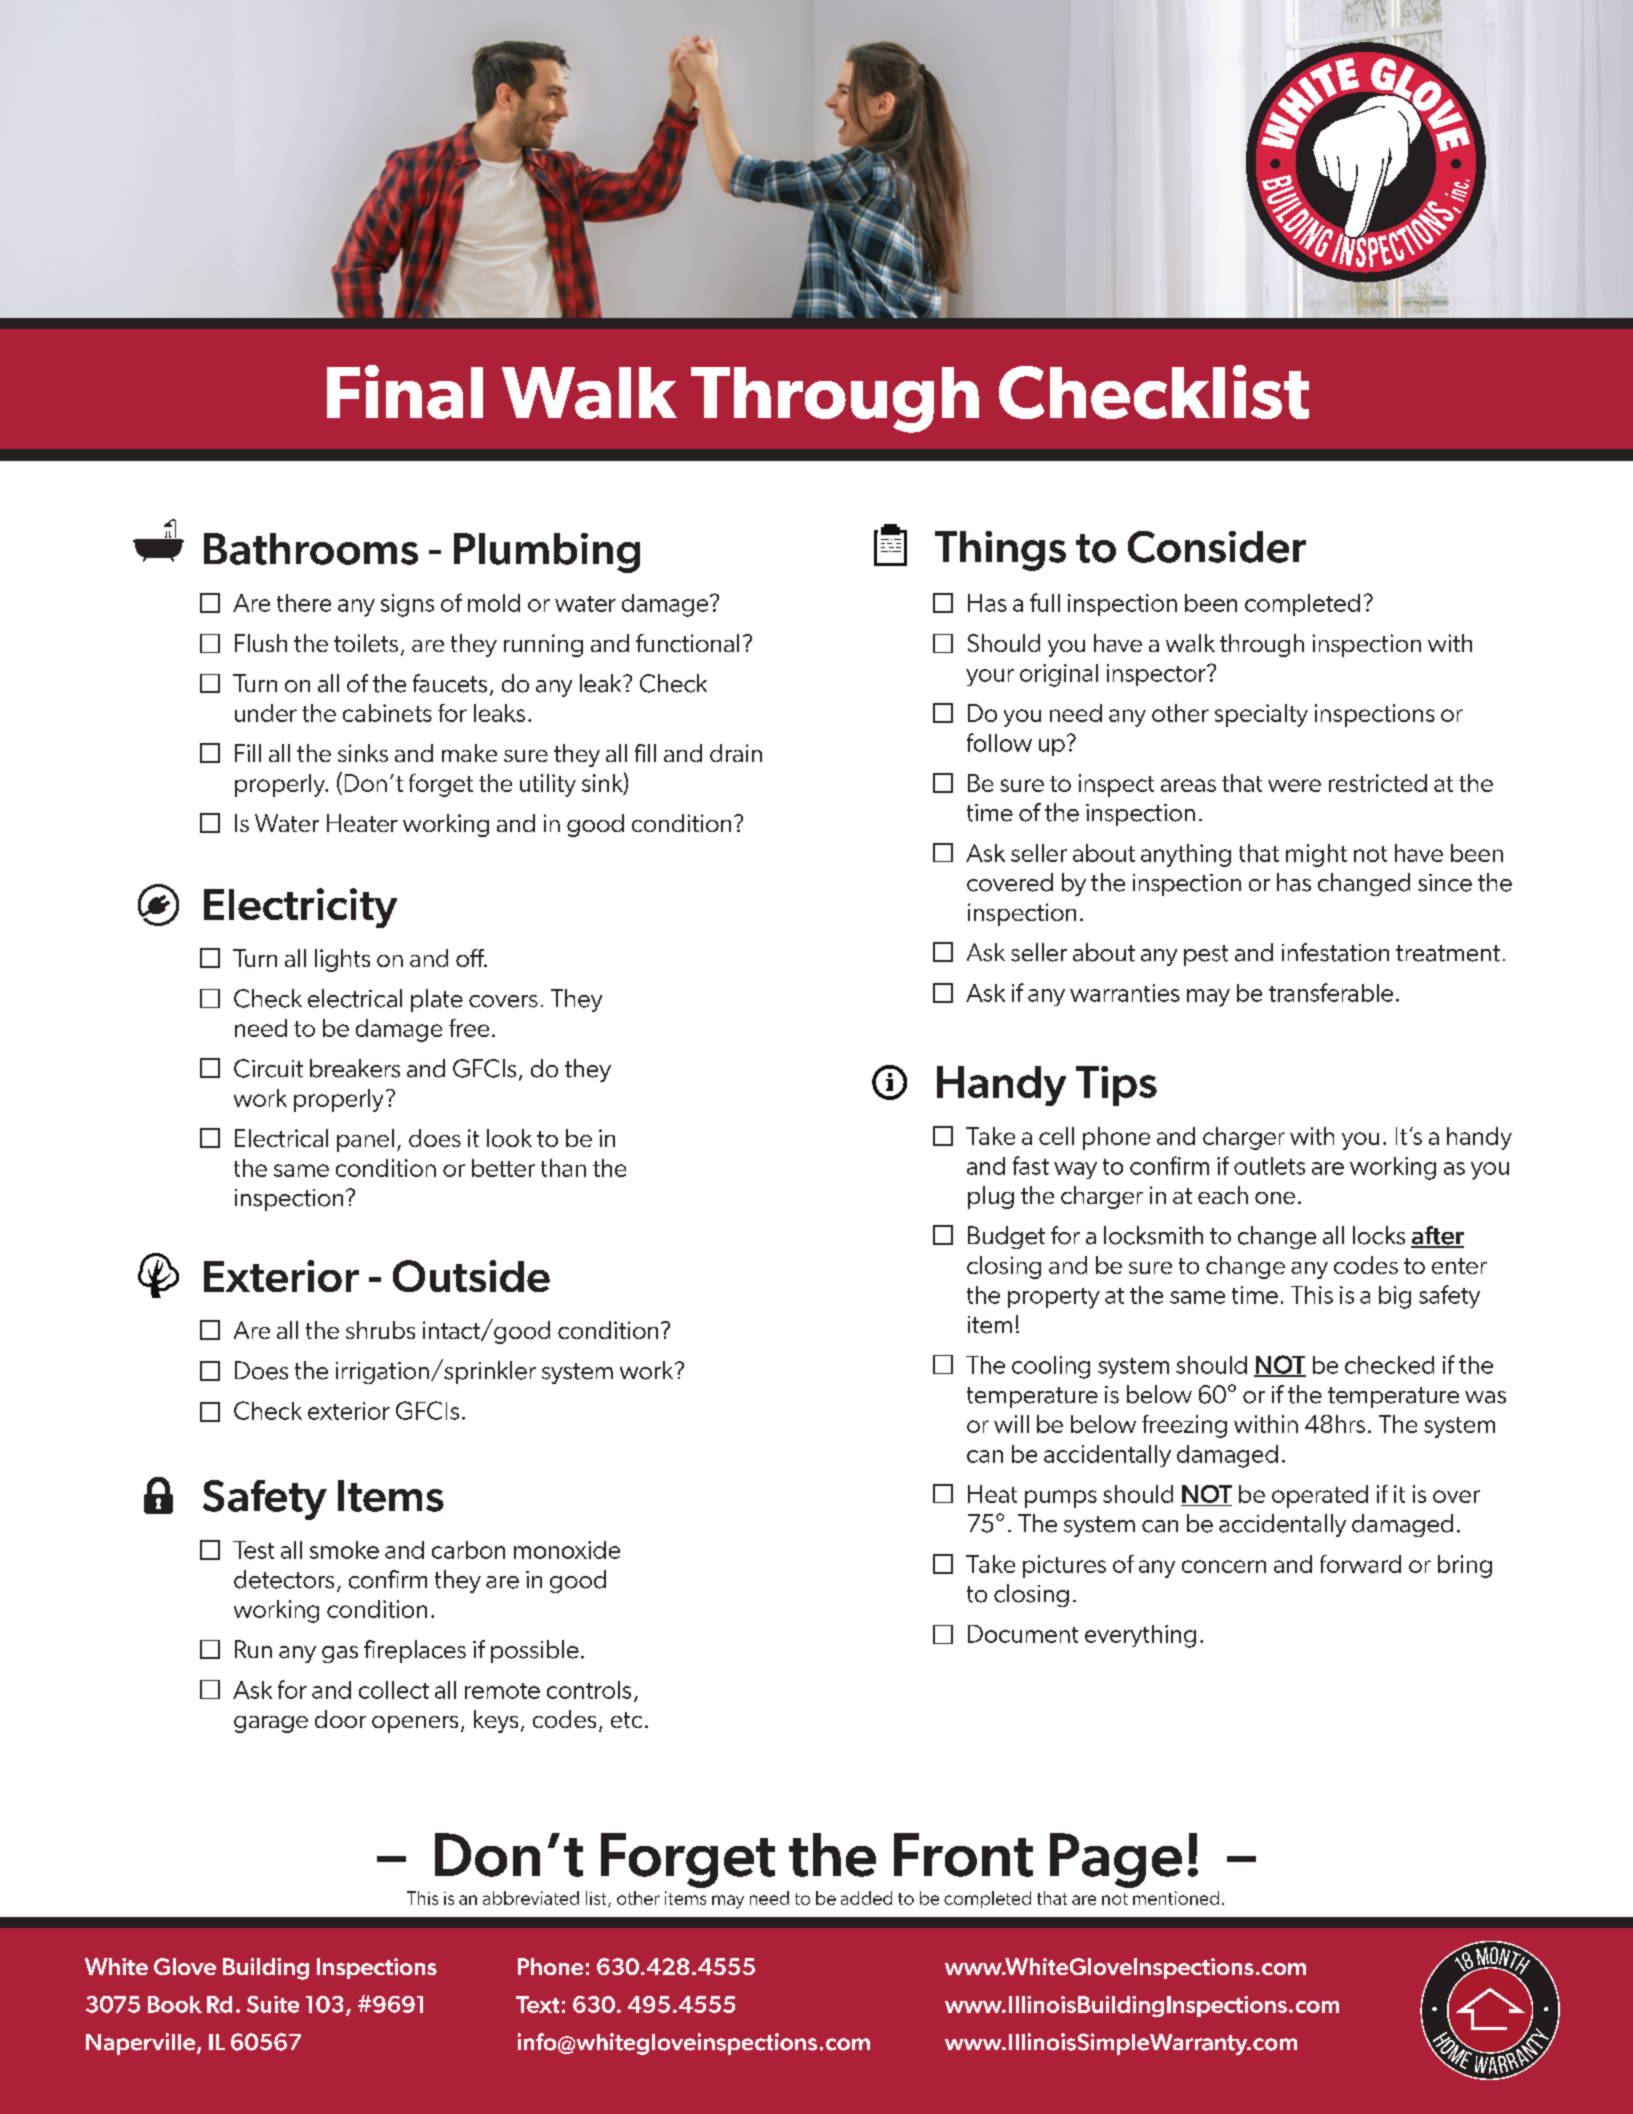  I want to click on detectors, so click(284, 1579).
